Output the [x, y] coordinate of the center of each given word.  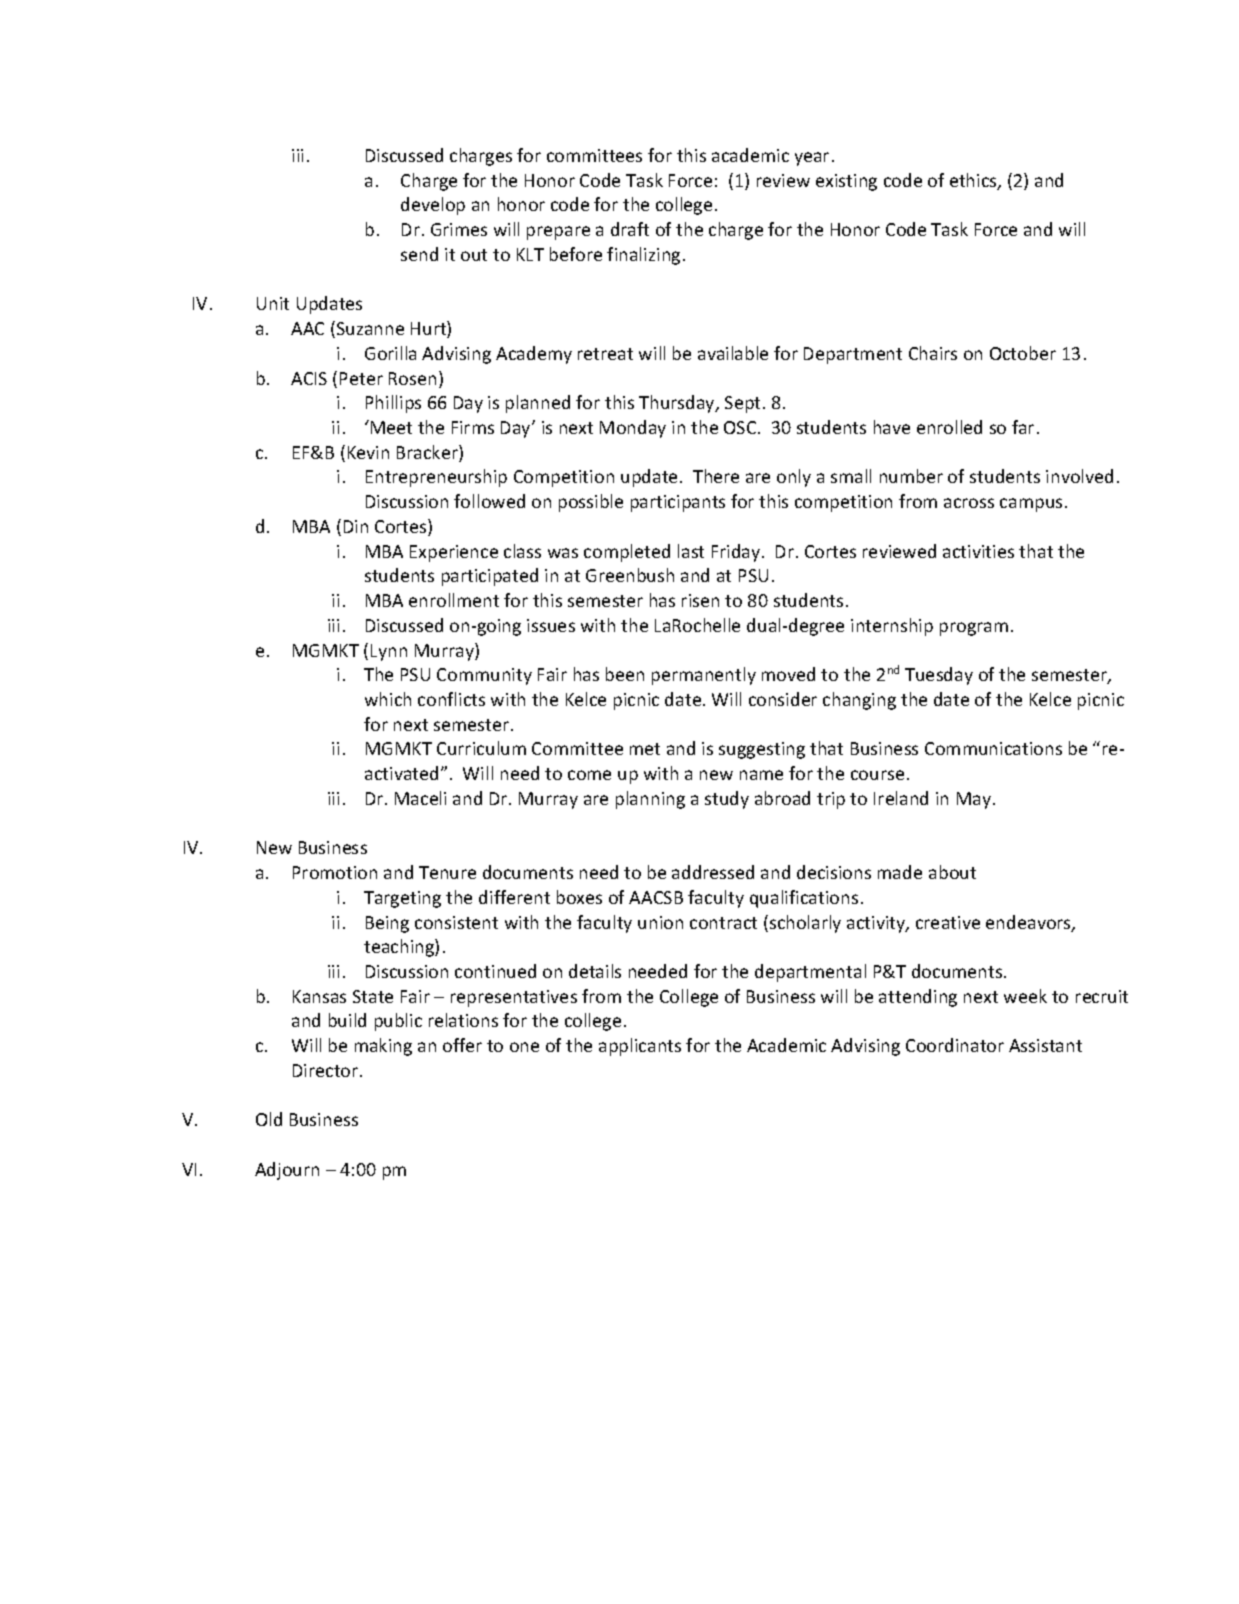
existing [846, 182]
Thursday [678, 404]
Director [327, 1070]
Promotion [335, 872]
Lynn [389, 652]
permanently [704, 676]
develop [433, 206]
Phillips [393, 404]
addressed [713, 872]
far [1023, 427]
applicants [640, 1047]
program [974, 629]
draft [630, 229]
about [952, 872]
